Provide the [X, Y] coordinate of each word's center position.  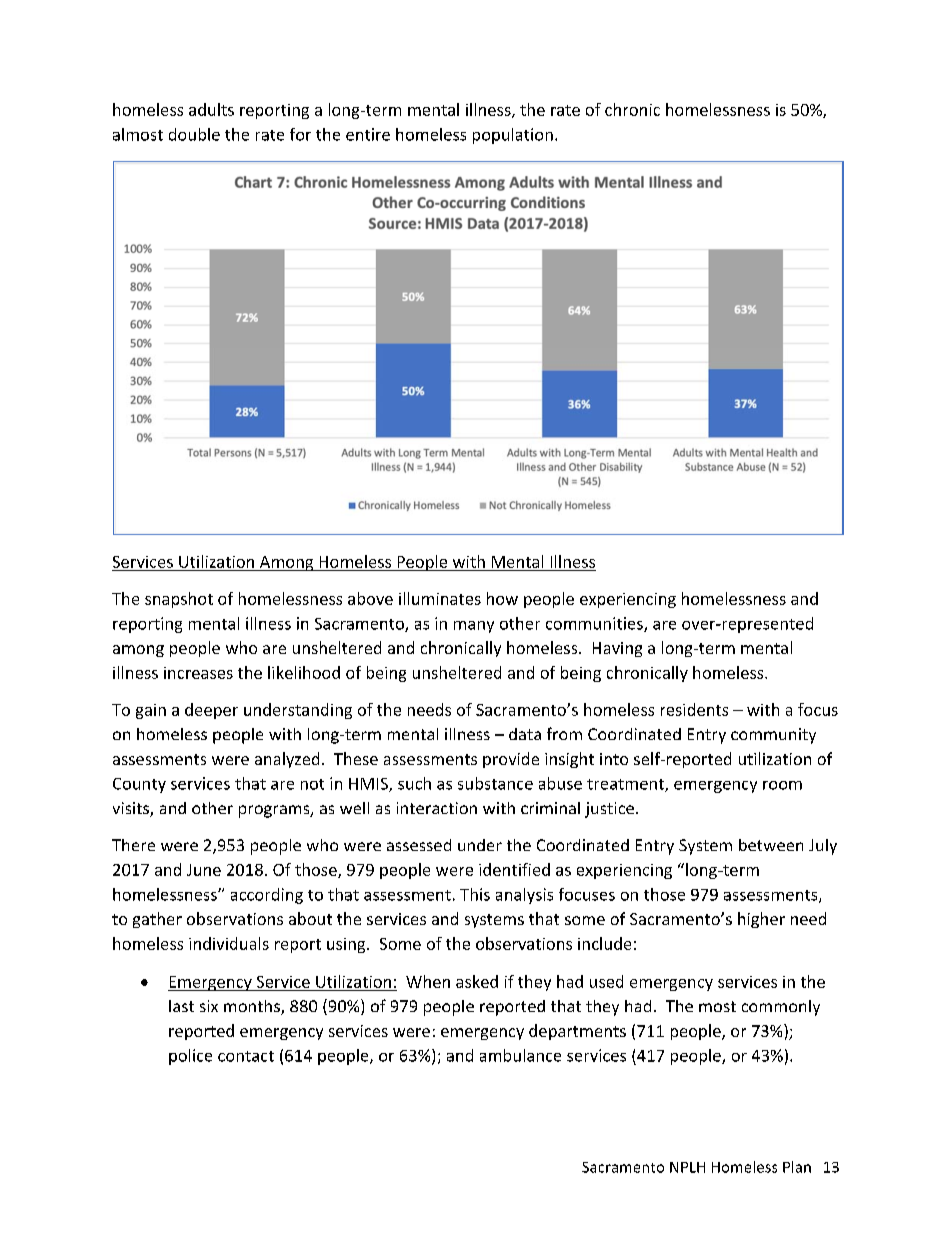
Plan [797, 1167]
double [194, 134]
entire [368, 134]
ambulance [520, 1055]
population [513, 136]
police [190, 1057]
